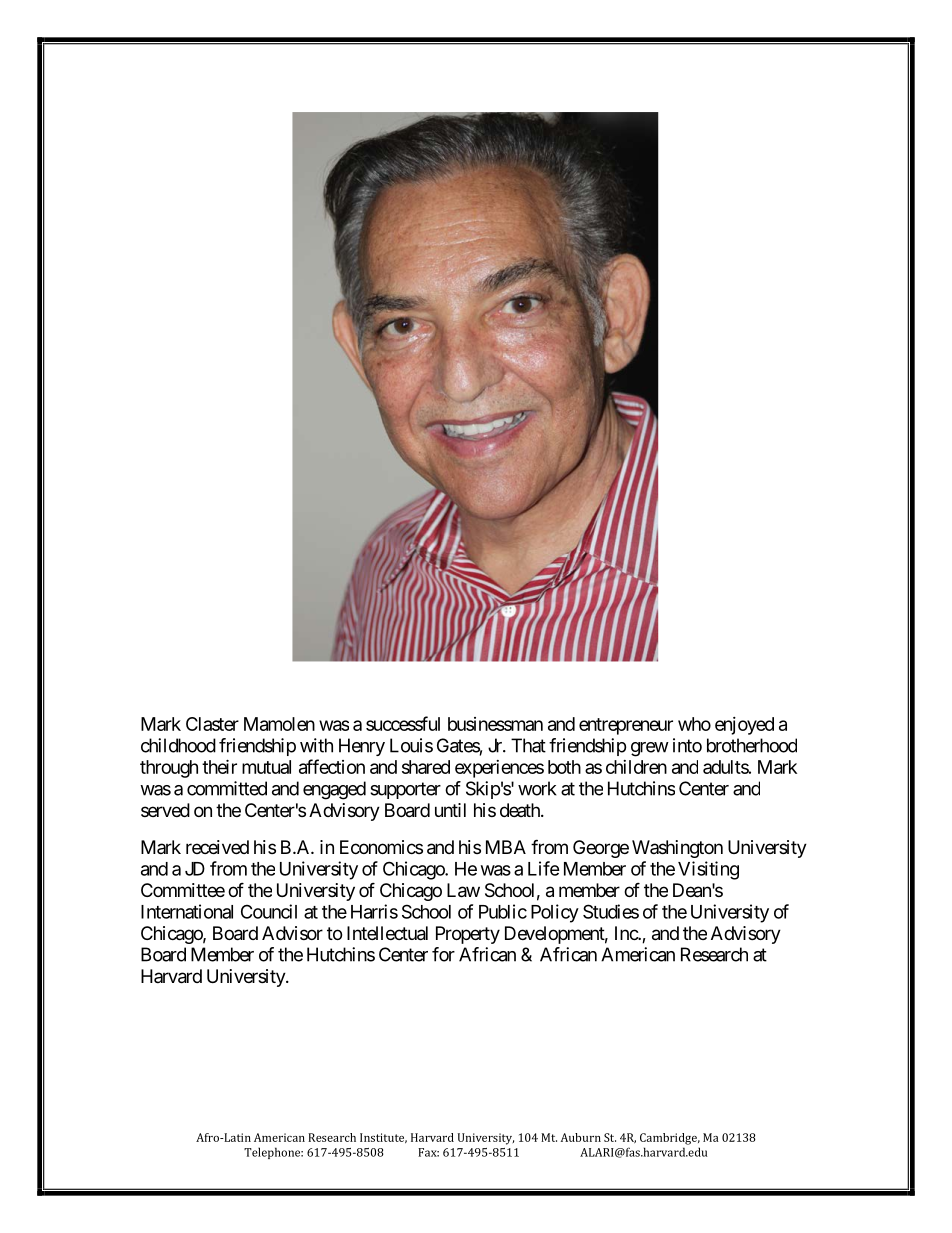 This page has height=1233, width=952. I want to click on for, so click(443, 954).
